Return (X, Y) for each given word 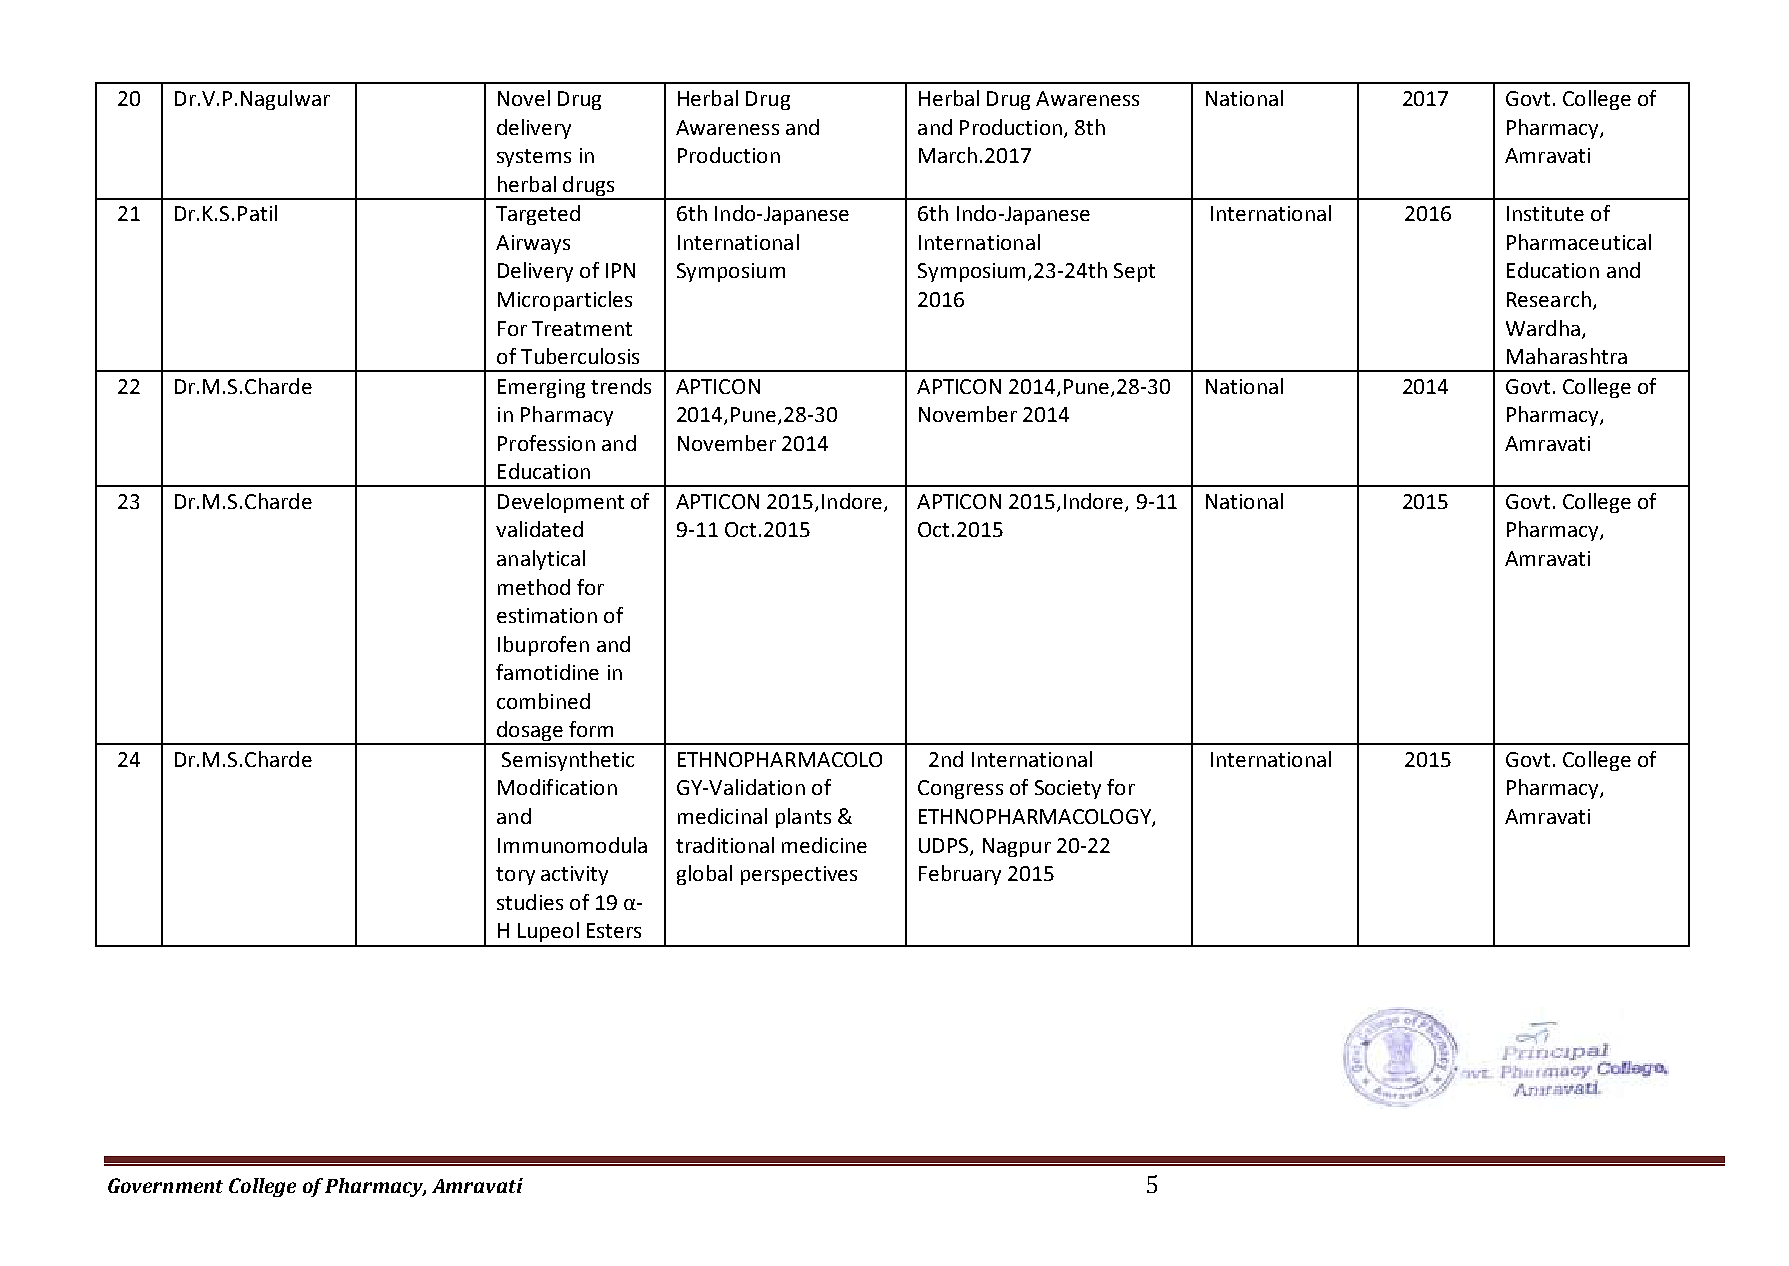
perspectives (799, 875)
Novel (524, 98)
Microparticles (565, 301)
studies (530, 902)
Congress (960, 789)
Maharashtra (1567, 356)
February (960, 875)
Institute (1545, 213)
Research (1549, 299)
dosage (530, 732)
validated (539, 529)
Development (561, 503)
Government (165, 1185)
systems (534, 158)
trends (621, 386)
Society (1068, 789)
